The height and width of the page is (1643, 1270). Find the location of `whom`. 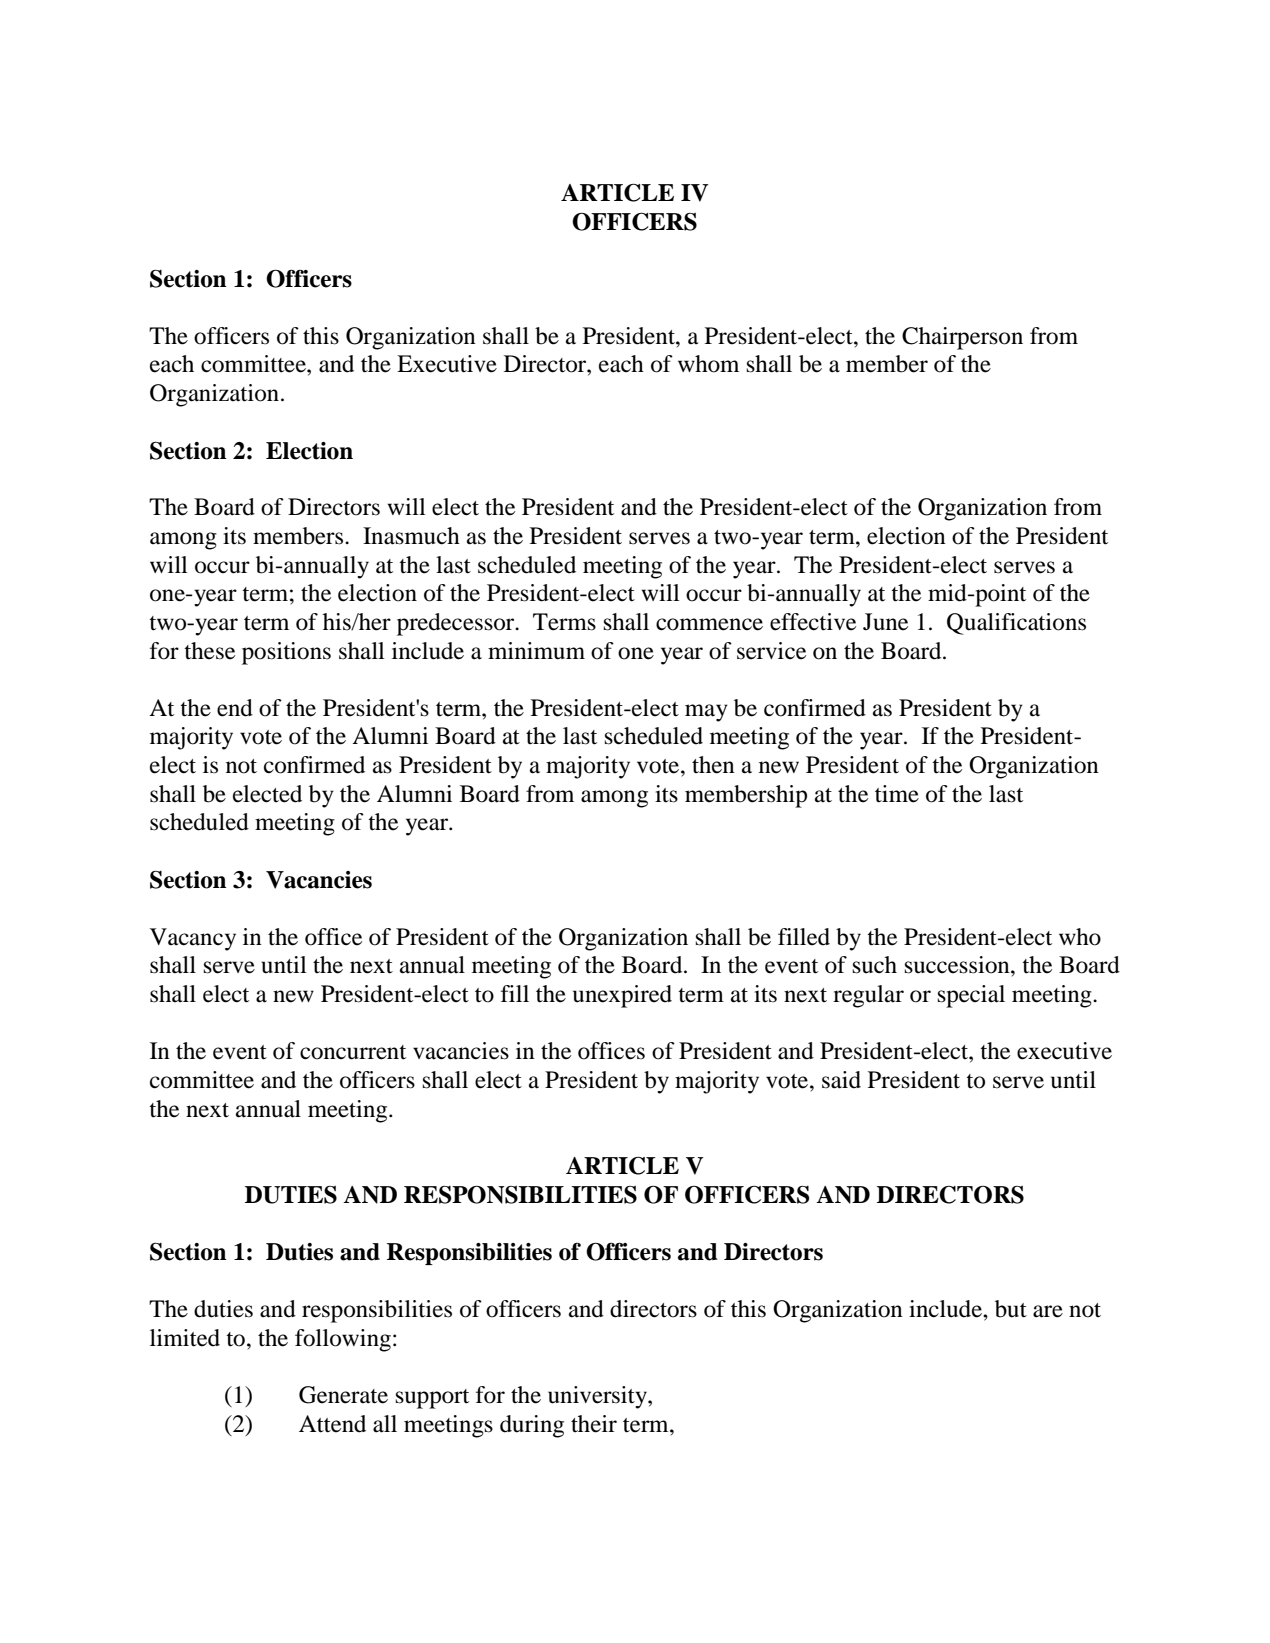

whom is located at coordinates (708, 364).
